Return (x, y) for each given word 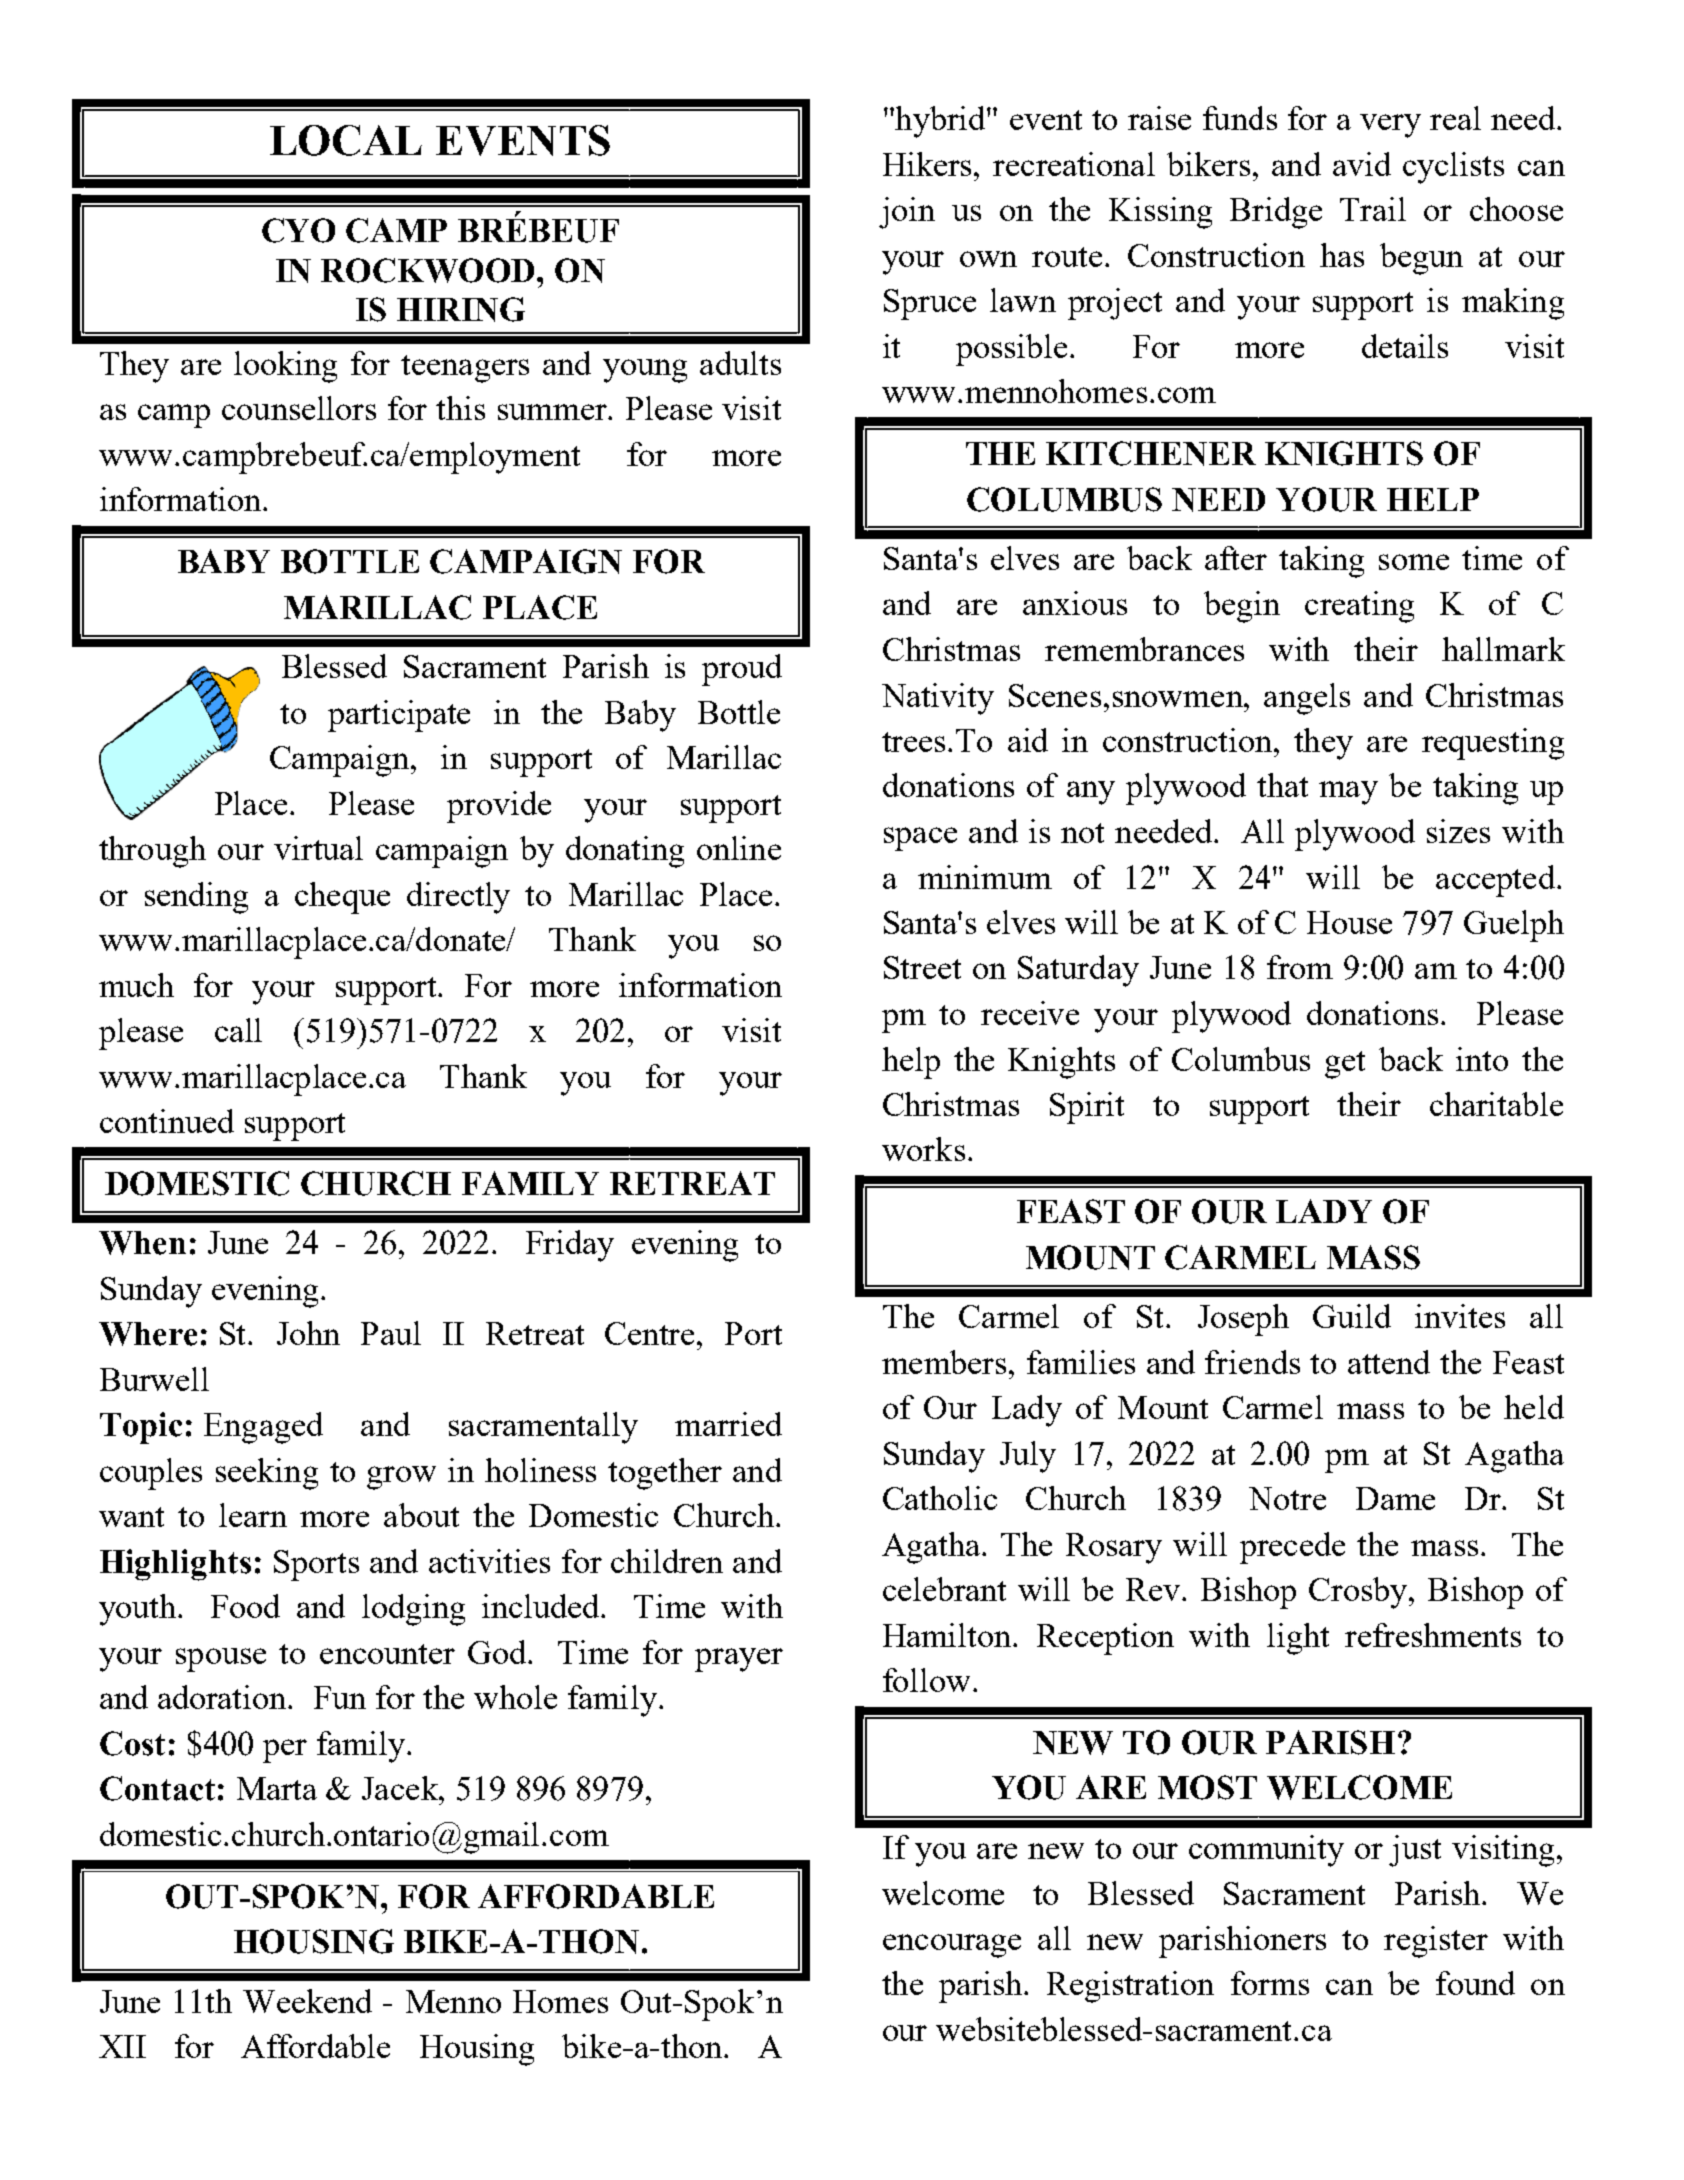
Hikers (929, 164)
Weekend (307, 2001)
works (923, 1149)
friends (1252, 1362)
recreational (1074, 164)
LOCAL (346, 140)
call (238, 1030)
